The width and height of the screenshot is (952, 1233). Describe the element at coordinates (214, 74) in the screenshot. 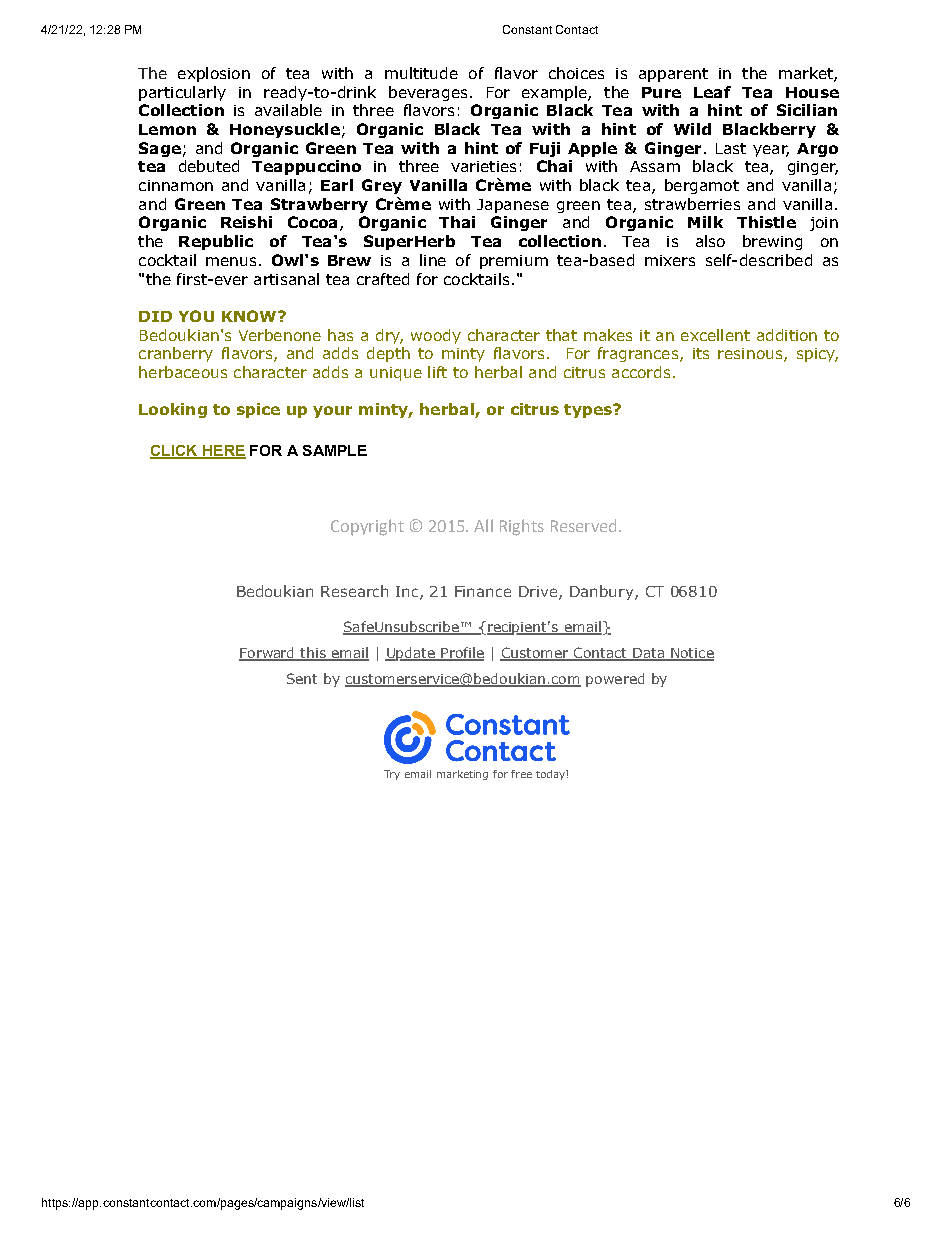

I see `explosion` at that location.
